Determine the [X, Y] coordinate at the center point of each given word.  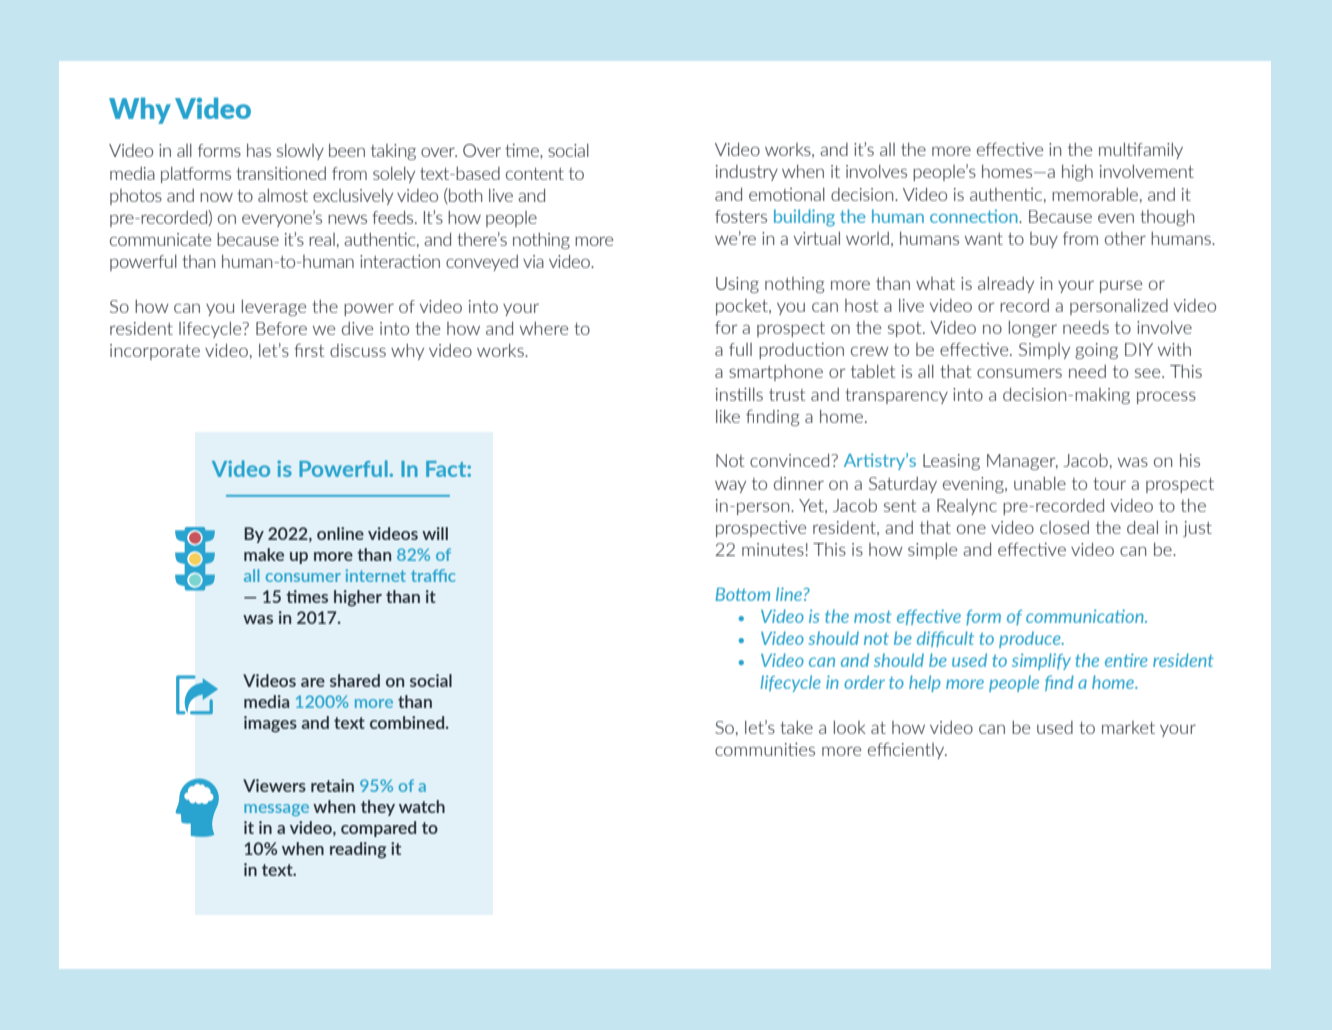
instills [739, 394]
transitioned [281, 173]
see [1149, 373]
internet [376, 575]
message [276, 810]
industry [747, 173]
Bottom [742, 594]
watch [422, 806]
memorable [1095, 194]
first [309, 350]
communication [1086, 616]
